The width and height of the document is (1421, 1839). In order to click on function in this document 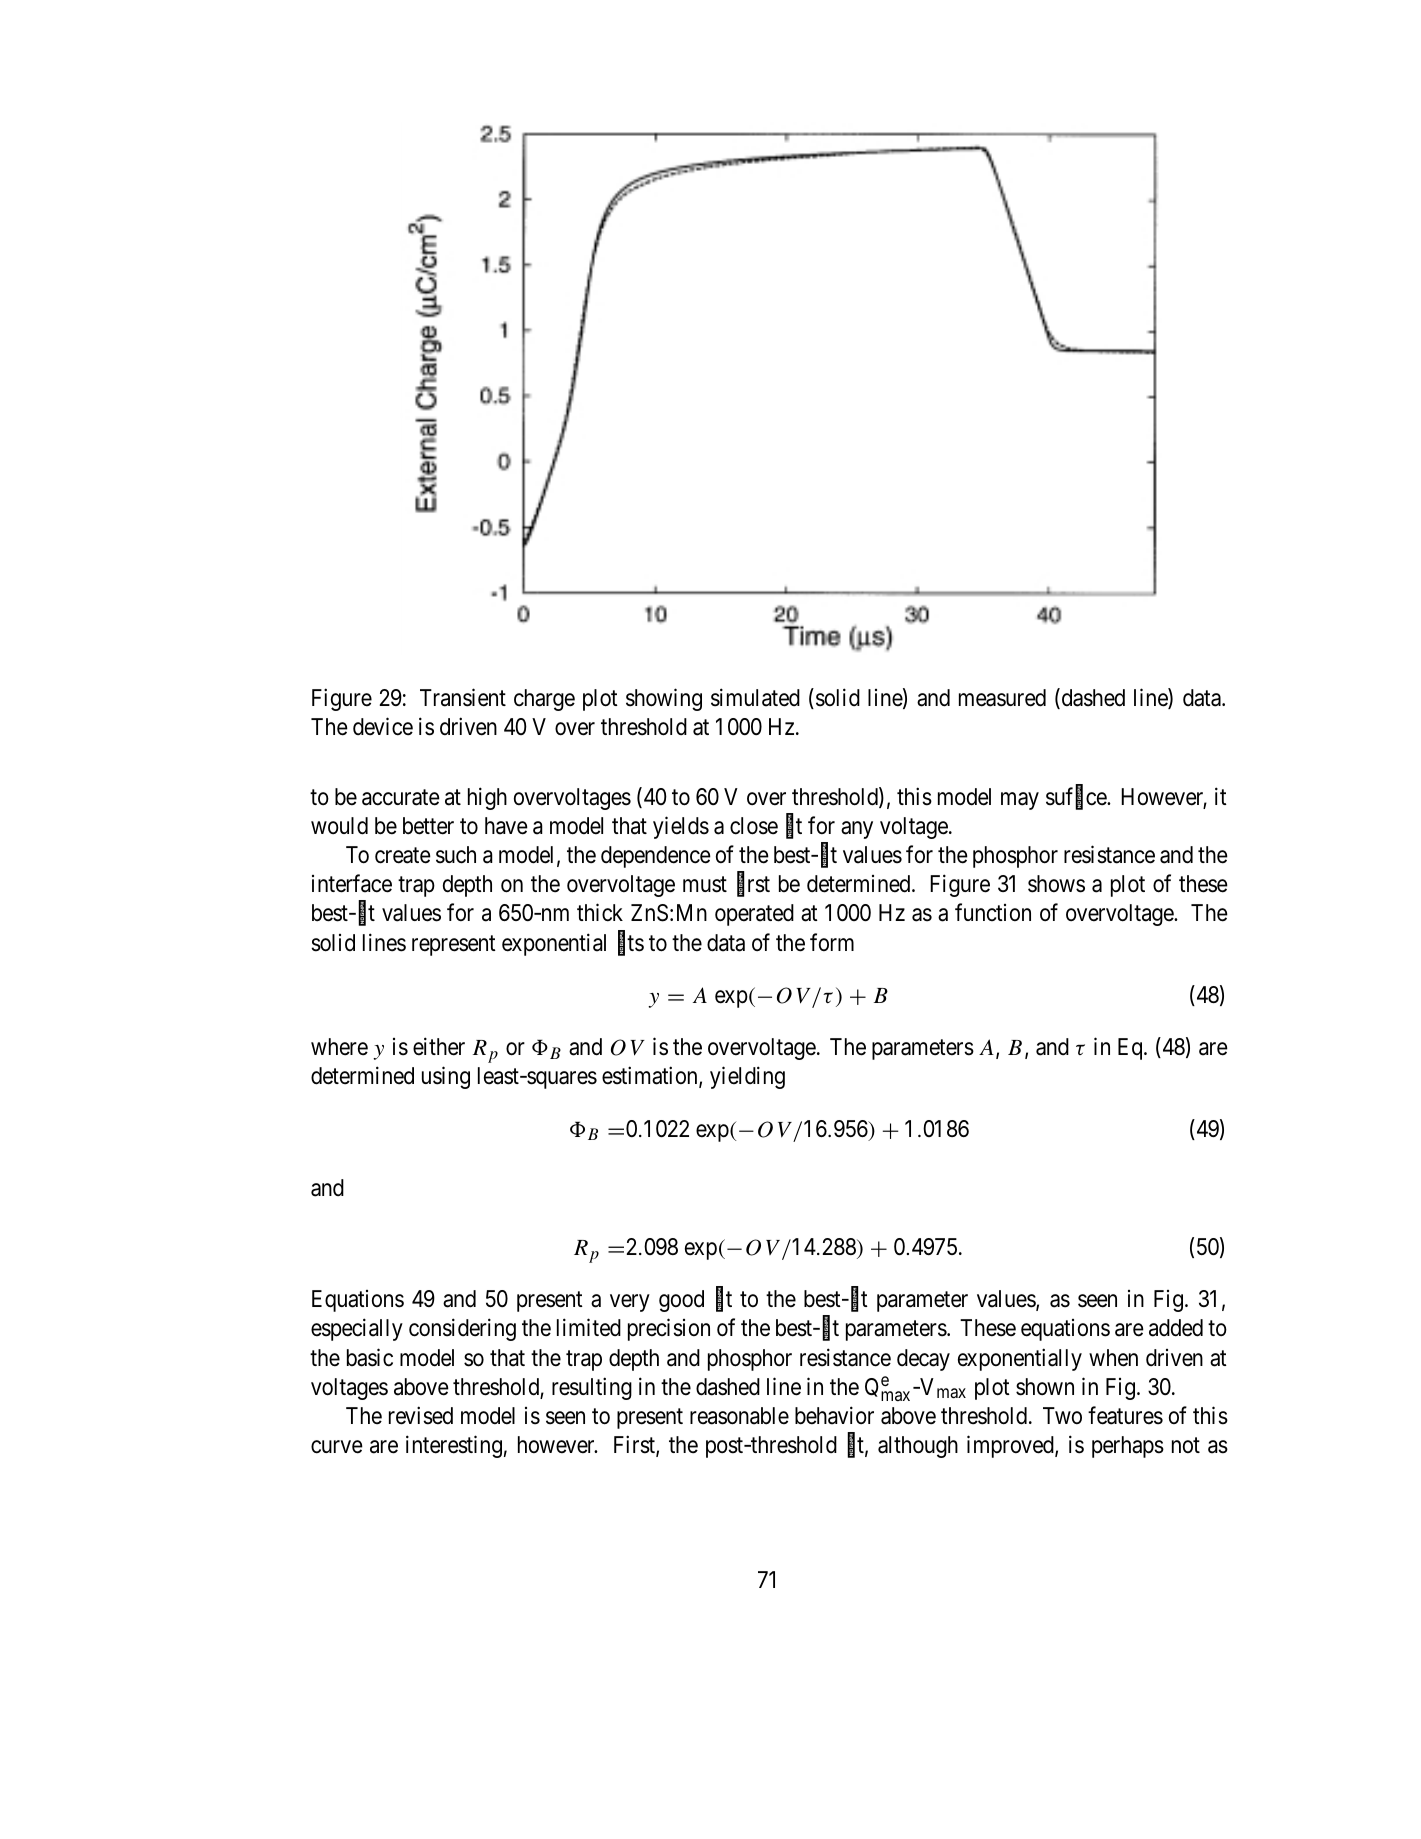, I will do `click(993, 912)`.
